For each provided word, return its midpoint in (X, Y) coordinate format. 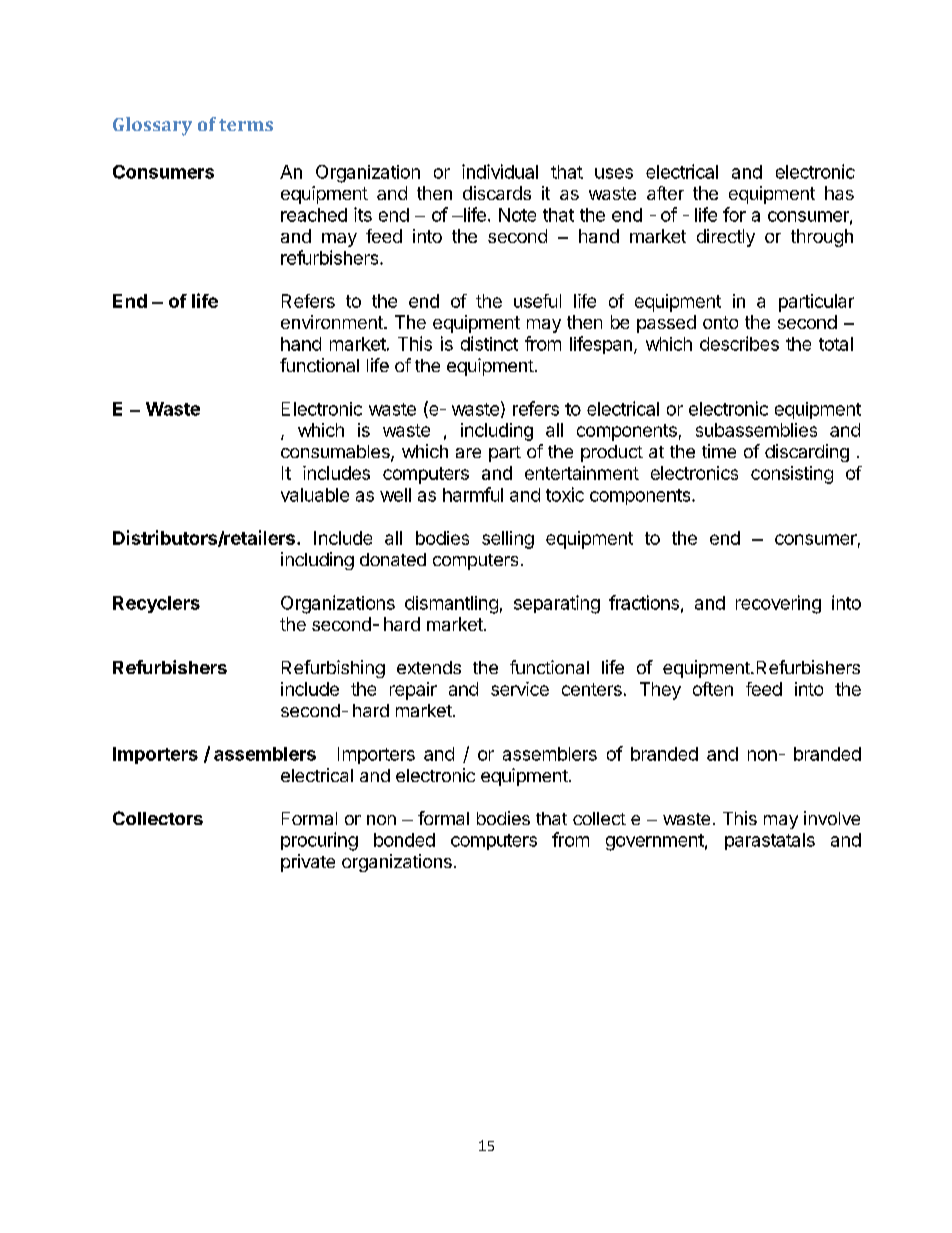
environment (333, 322)
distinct (489, 343)
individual (500, 171)
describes (739, 343)
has (839, 193)
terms (246, 125)
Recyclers (156, 604)
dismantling (451, 605)
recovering (778, 604)
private (308, 863)
